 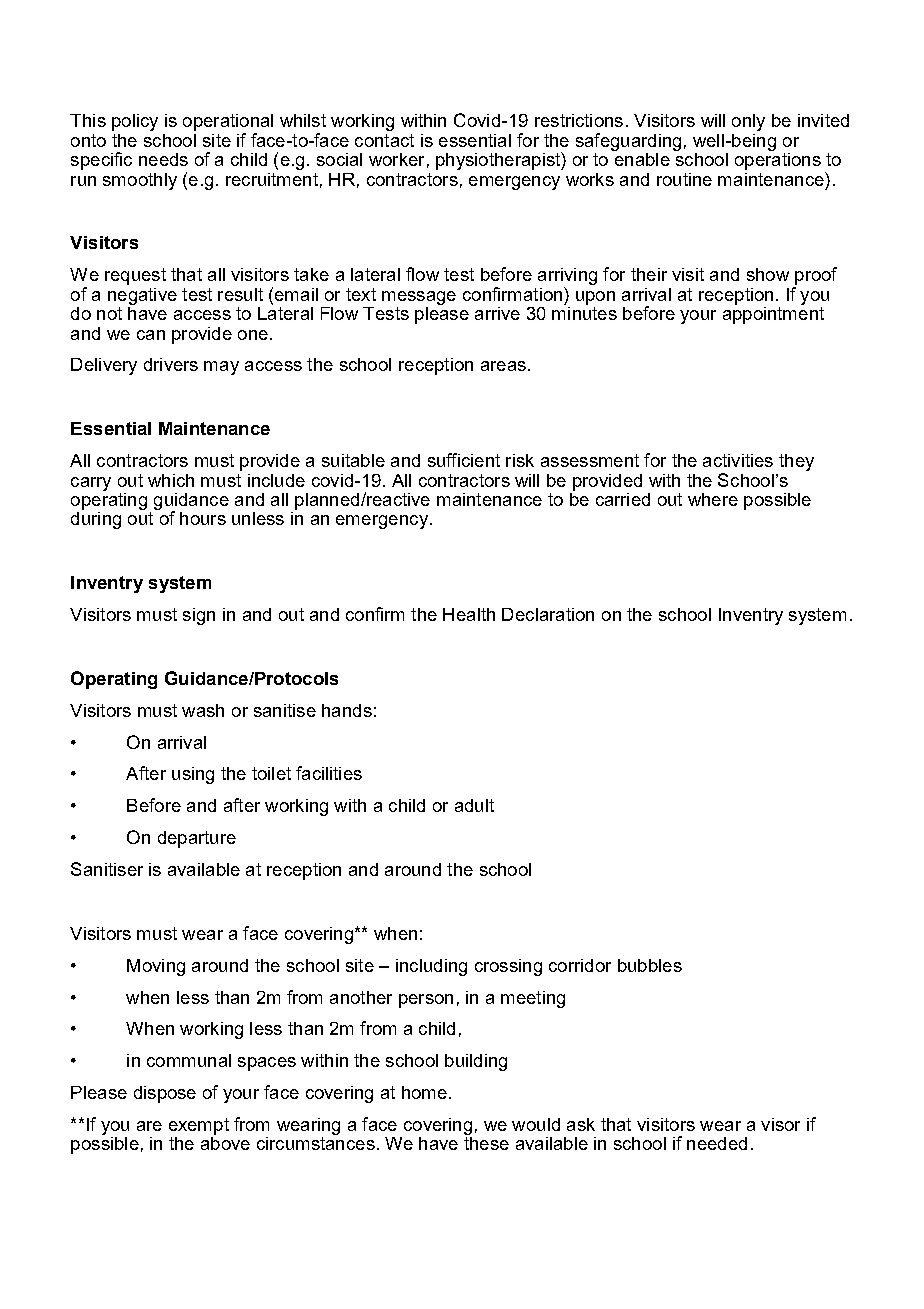 What do you see at coordinates (165, 1094) in the page?
I see `dispose` at bounding box center [165, 1094].
